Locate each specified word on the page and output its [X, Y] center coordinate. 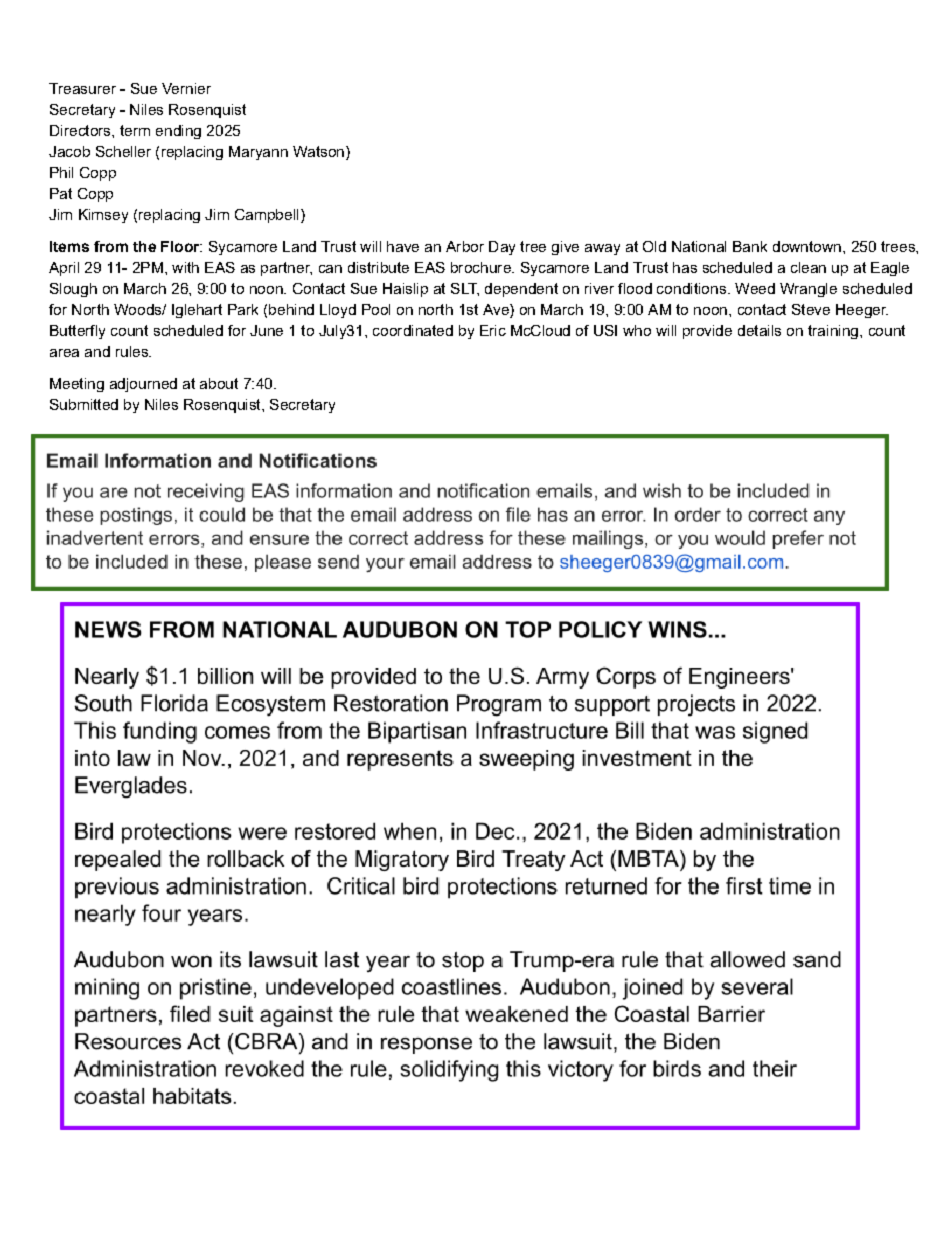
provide [707, 332]
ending [178, 132]
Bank [750, 246]
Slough [73, 290]
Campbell [266, 216]
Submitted [84, 404]
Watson [318, 151]
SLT [465, 289]
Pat [61, 193]
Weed [755, 288]
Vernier [186, 88]
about [219, 383]
